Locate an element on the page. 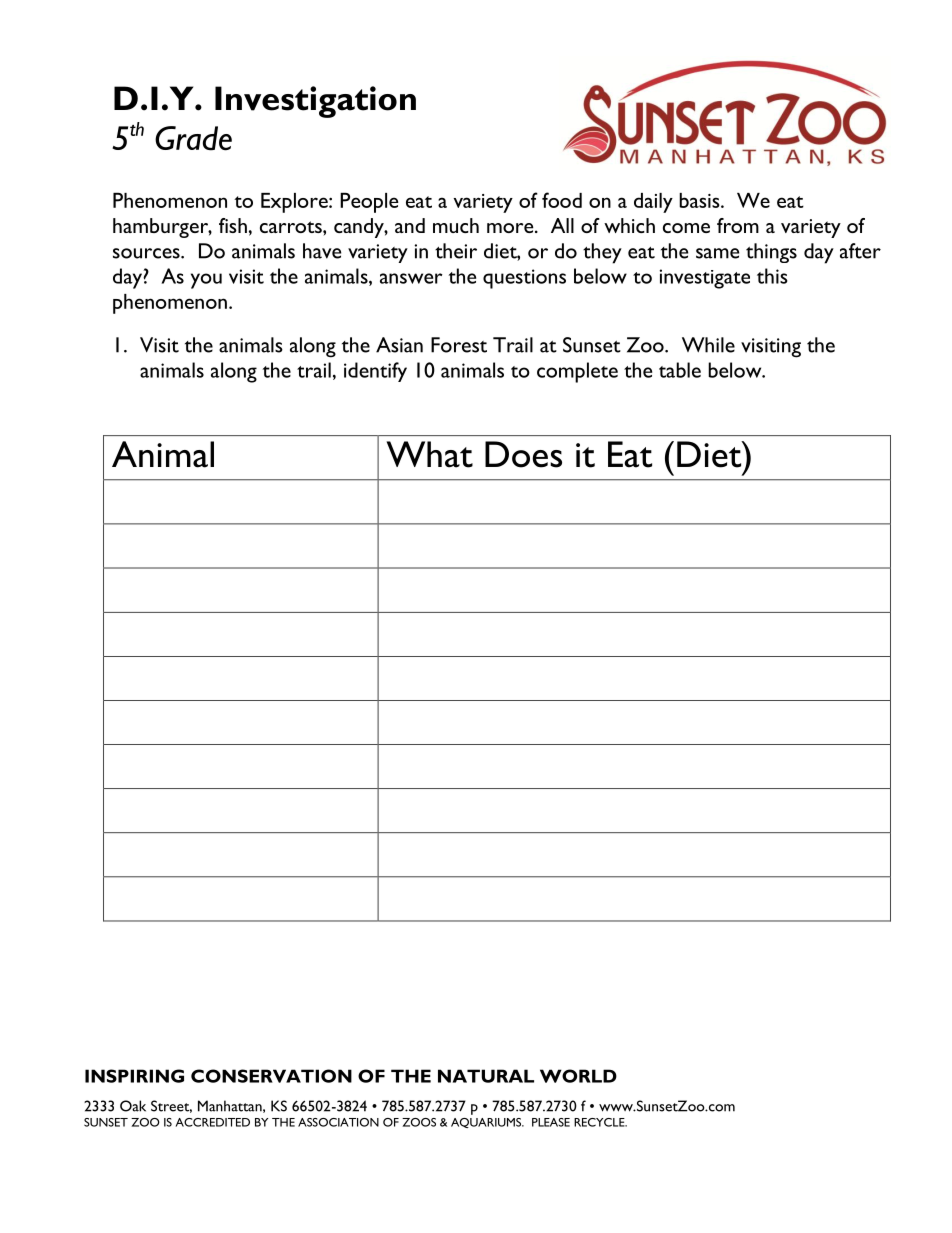  What is located at coordinates (429, 454).
